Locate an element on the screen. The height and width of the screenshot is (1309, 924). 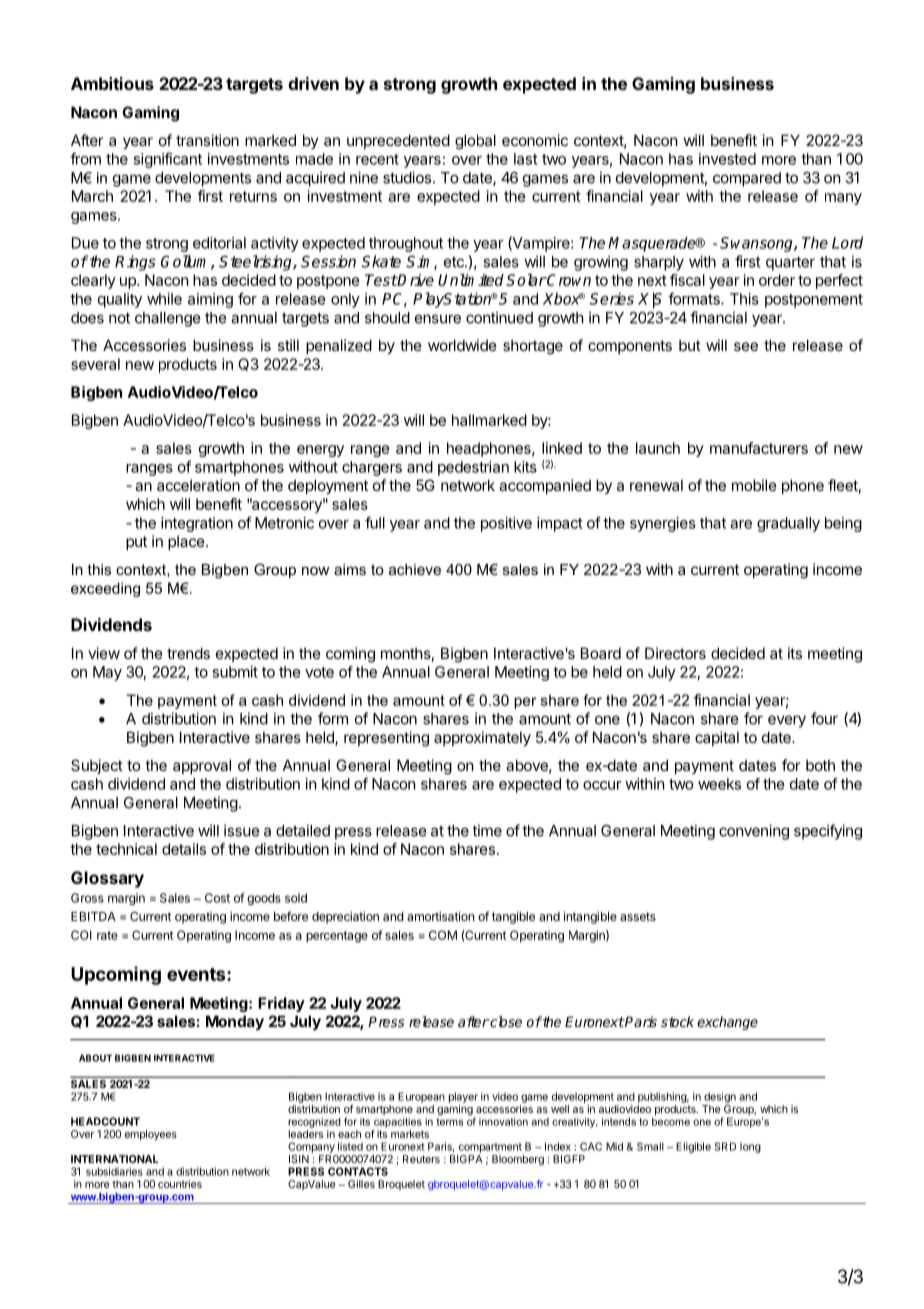
details is located at coordinates (184, 849).
